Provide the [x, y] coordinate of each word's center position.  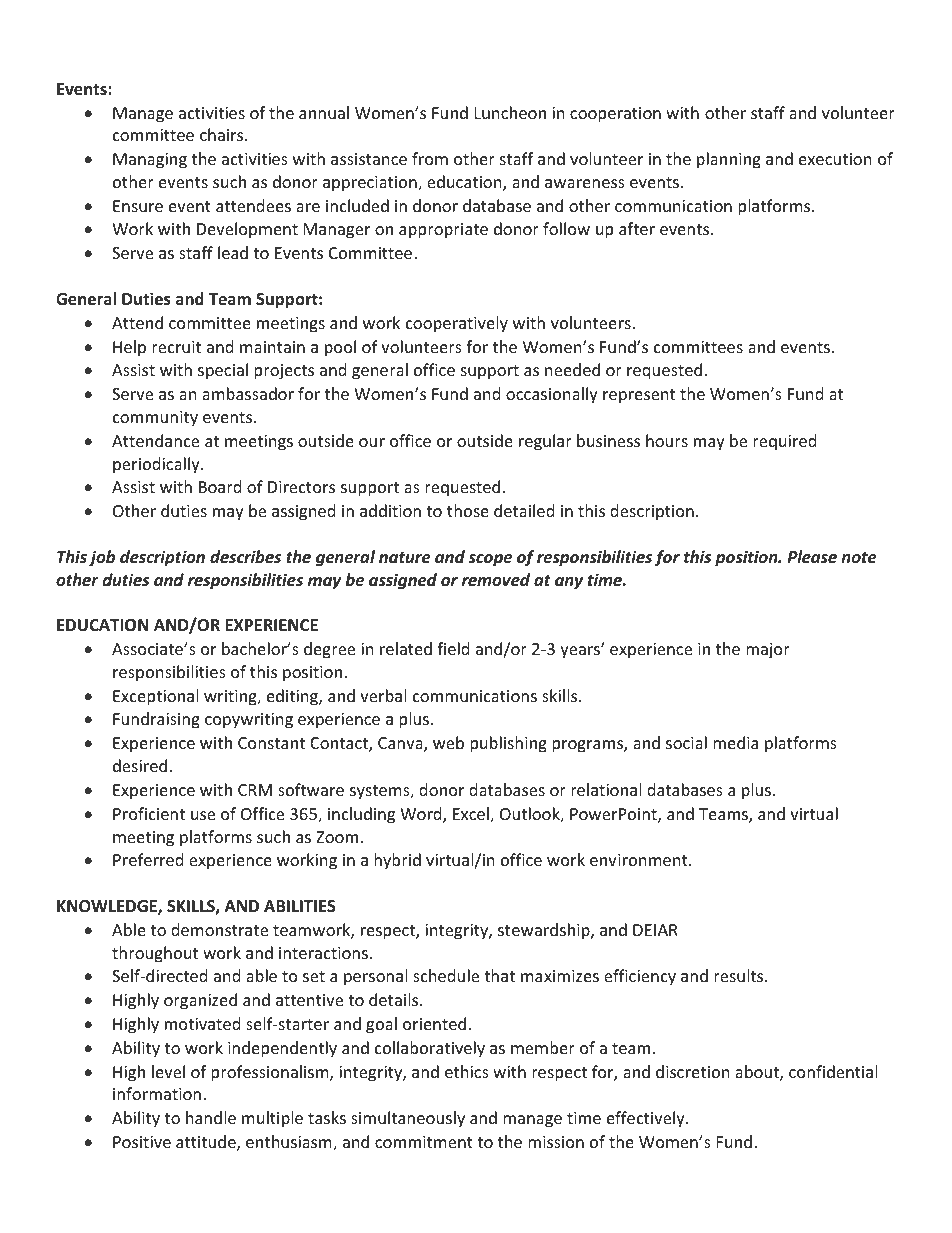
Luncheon [510, 112]
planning [729, 160]
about [758, 1073]
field [453, 648]
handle [211, 1117]
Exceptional [155, 697]
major [768, 651]
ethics [467, 1071]
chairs [223, 134]
